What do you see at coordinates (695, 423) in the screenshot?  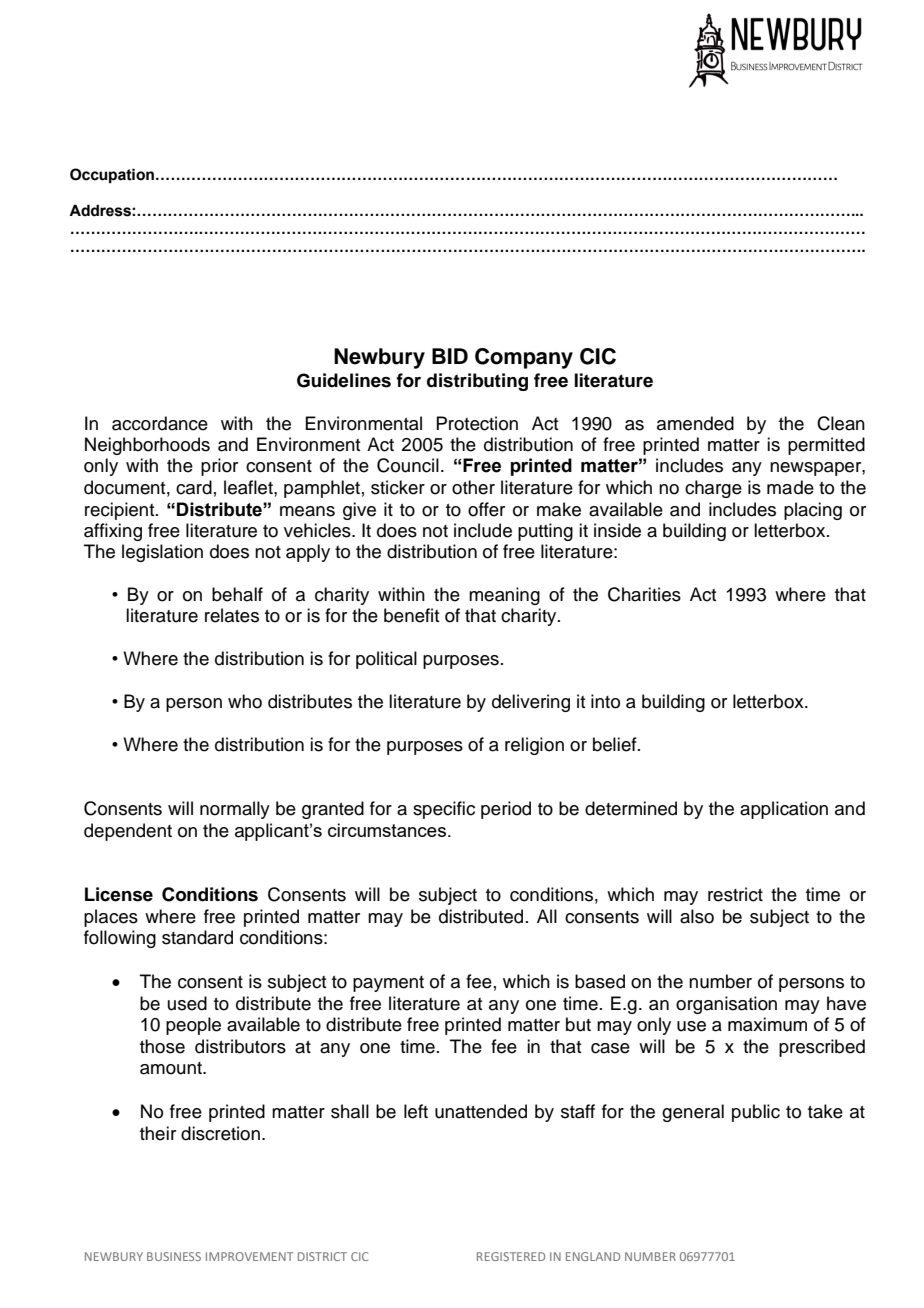 I see `amended` at bounding box center [695, 423].
